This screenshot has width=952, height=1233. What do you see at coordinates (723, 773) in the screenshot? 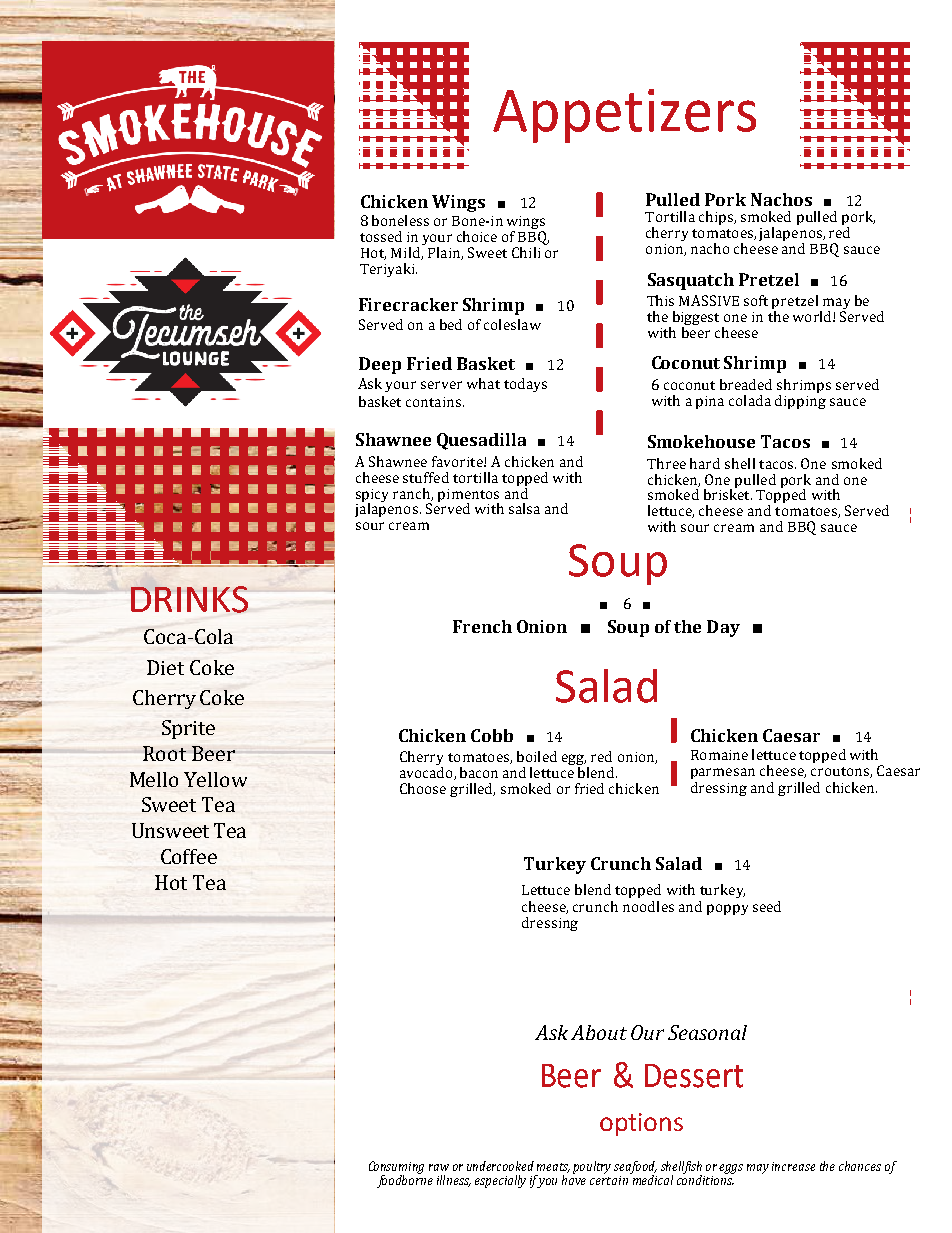
I see `parmesan` at bounding box center [723, 773].
